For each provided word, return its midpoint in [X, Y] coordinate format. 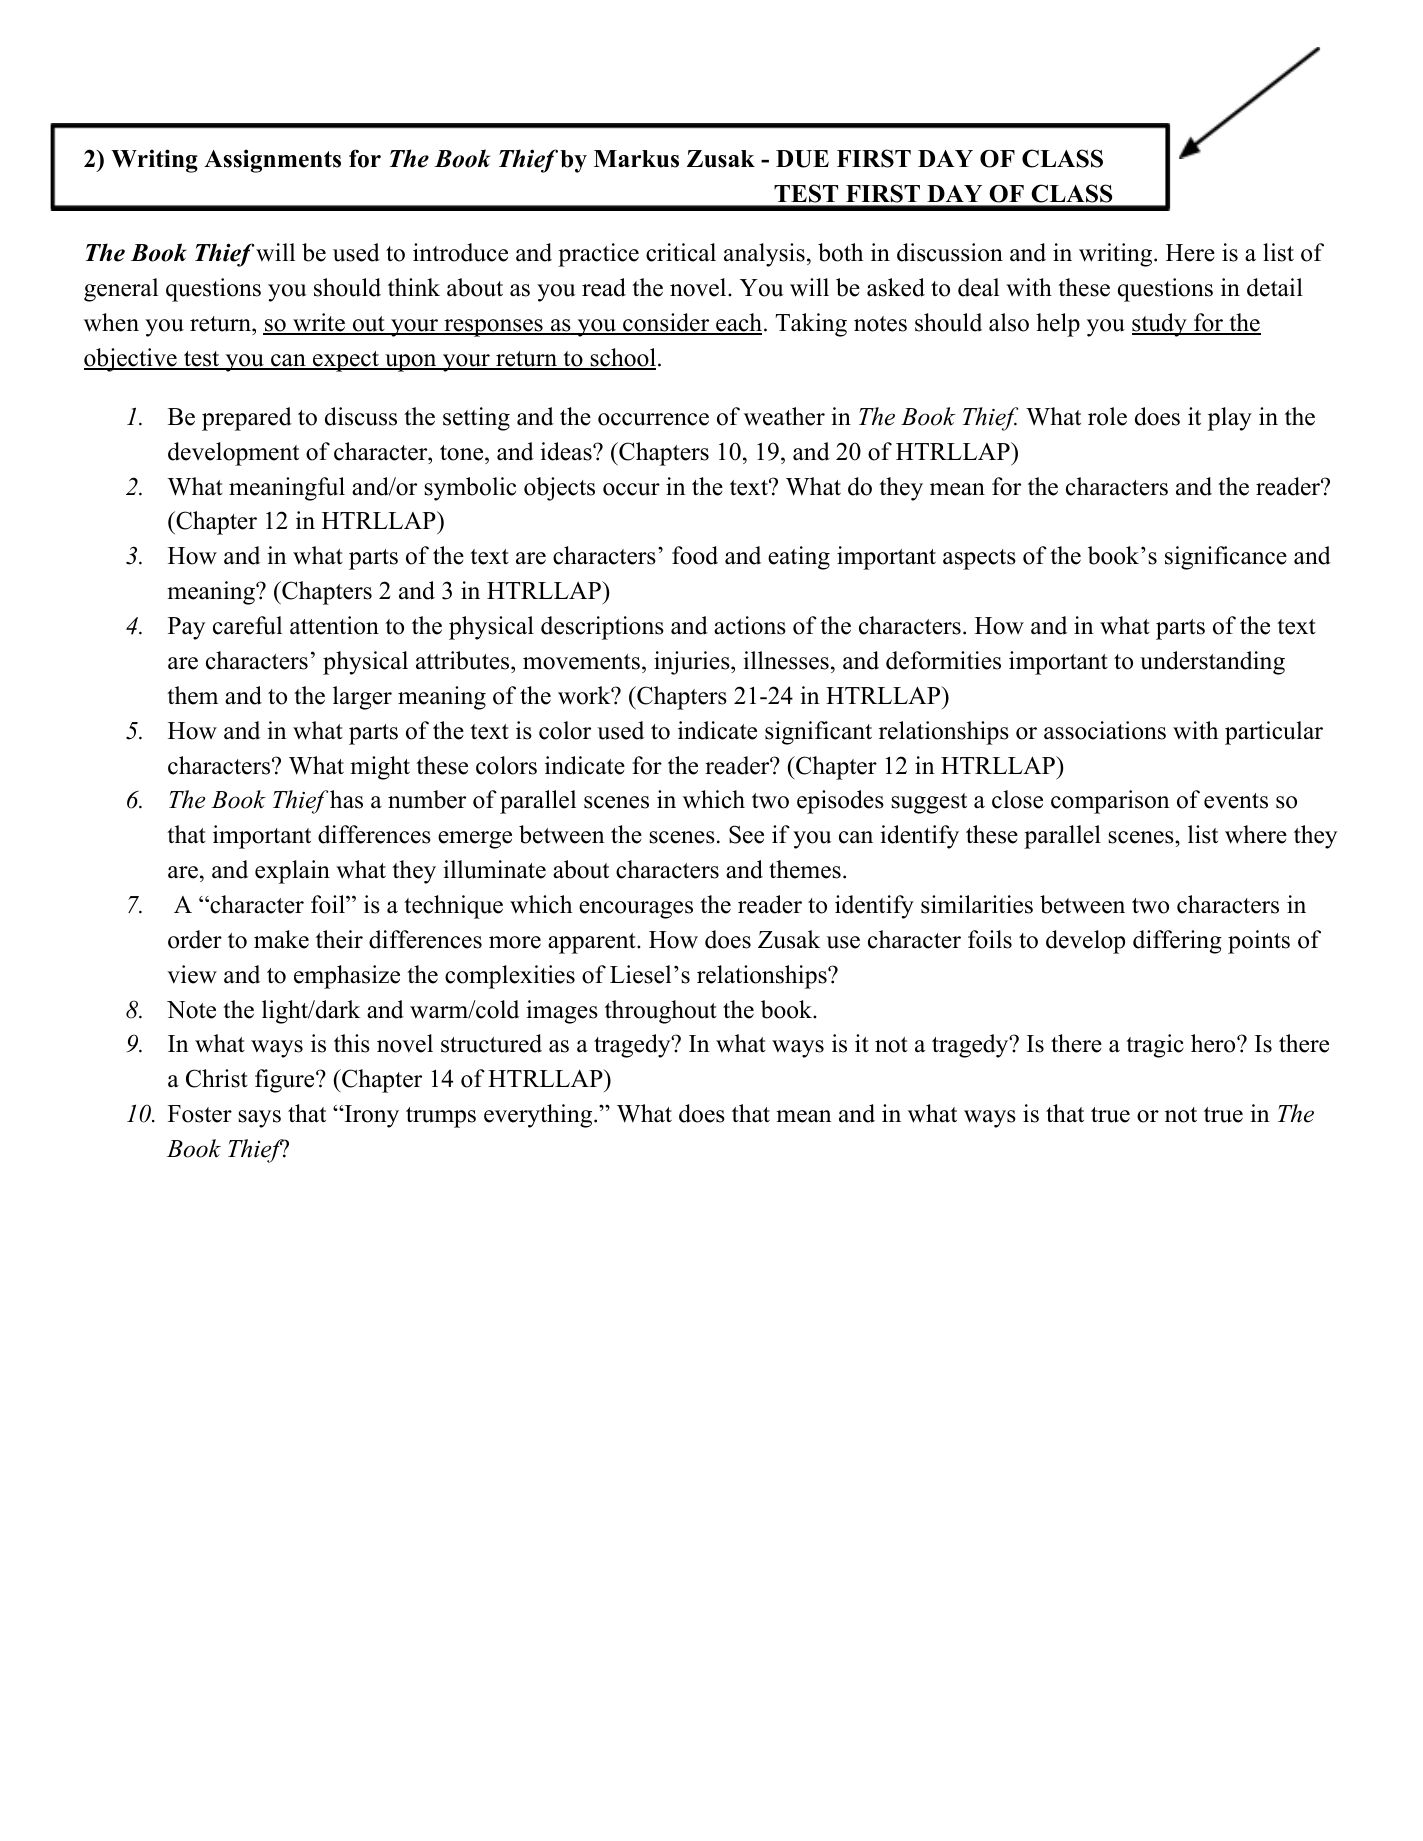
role [1107, 416]
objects [559, 489]
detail [1275, 287]
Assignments [272, 161]
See [746, 834]
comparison [1110, 802]
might [380, 768]
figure [286, 1081]
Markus [636, 159]
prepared [247, 419]
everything [539, 1116]
